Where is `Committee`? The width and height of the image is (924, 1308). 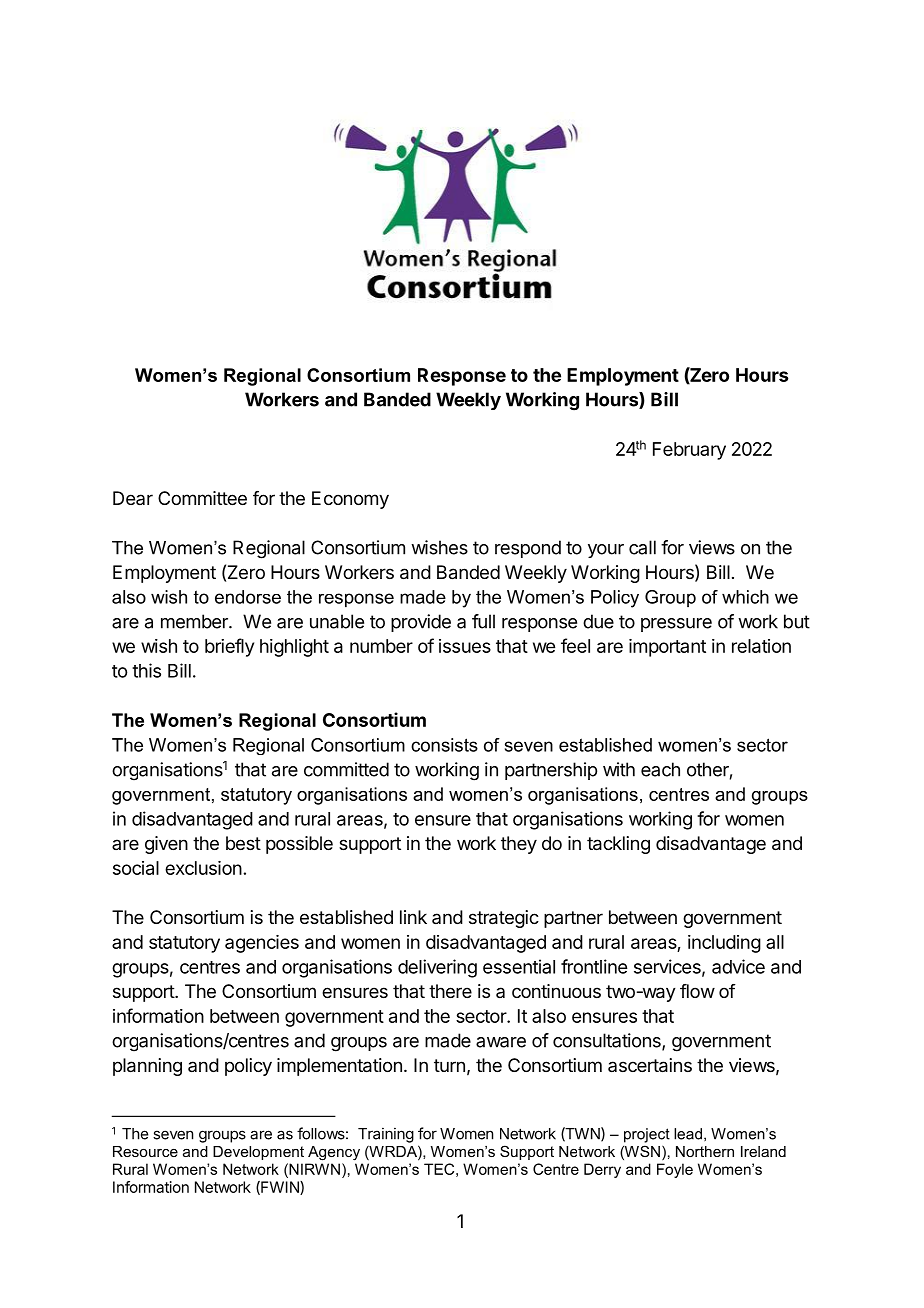 Committee is located at coordinates (202, 498).
